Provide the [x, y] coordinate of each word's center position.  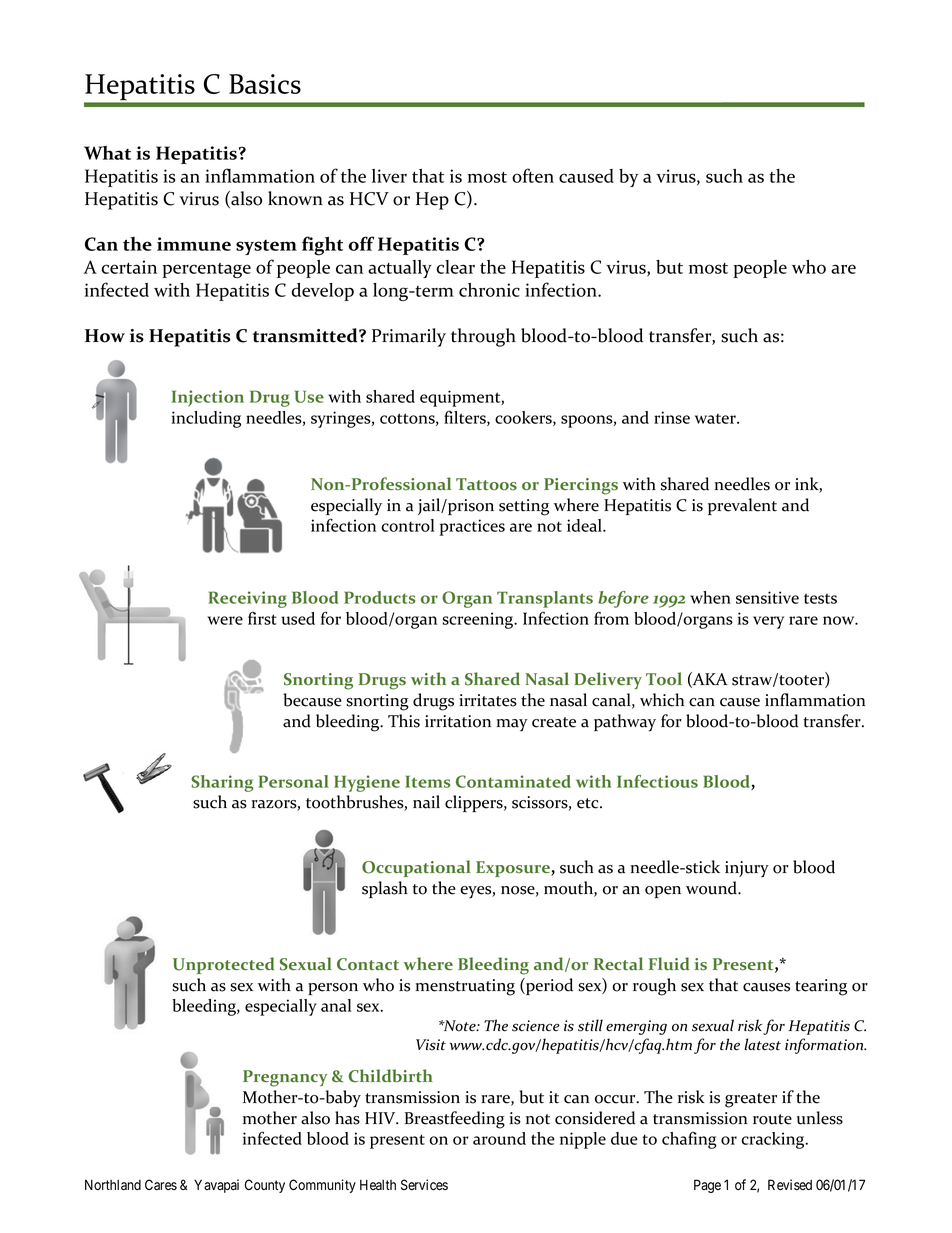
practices [472, 527]
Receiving [247, 599]
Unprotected [224, 965]
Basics [265, 84]
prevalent [742, 506]
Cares [161, 1185]
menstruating [465, 987]
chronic [489, 290]
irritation [458, 721]
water [716, 419]
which [662, 700]
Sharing [222, 783]
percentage [206, 270]
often [533, 175]
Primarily [409, 337]
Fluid [669, 963]
